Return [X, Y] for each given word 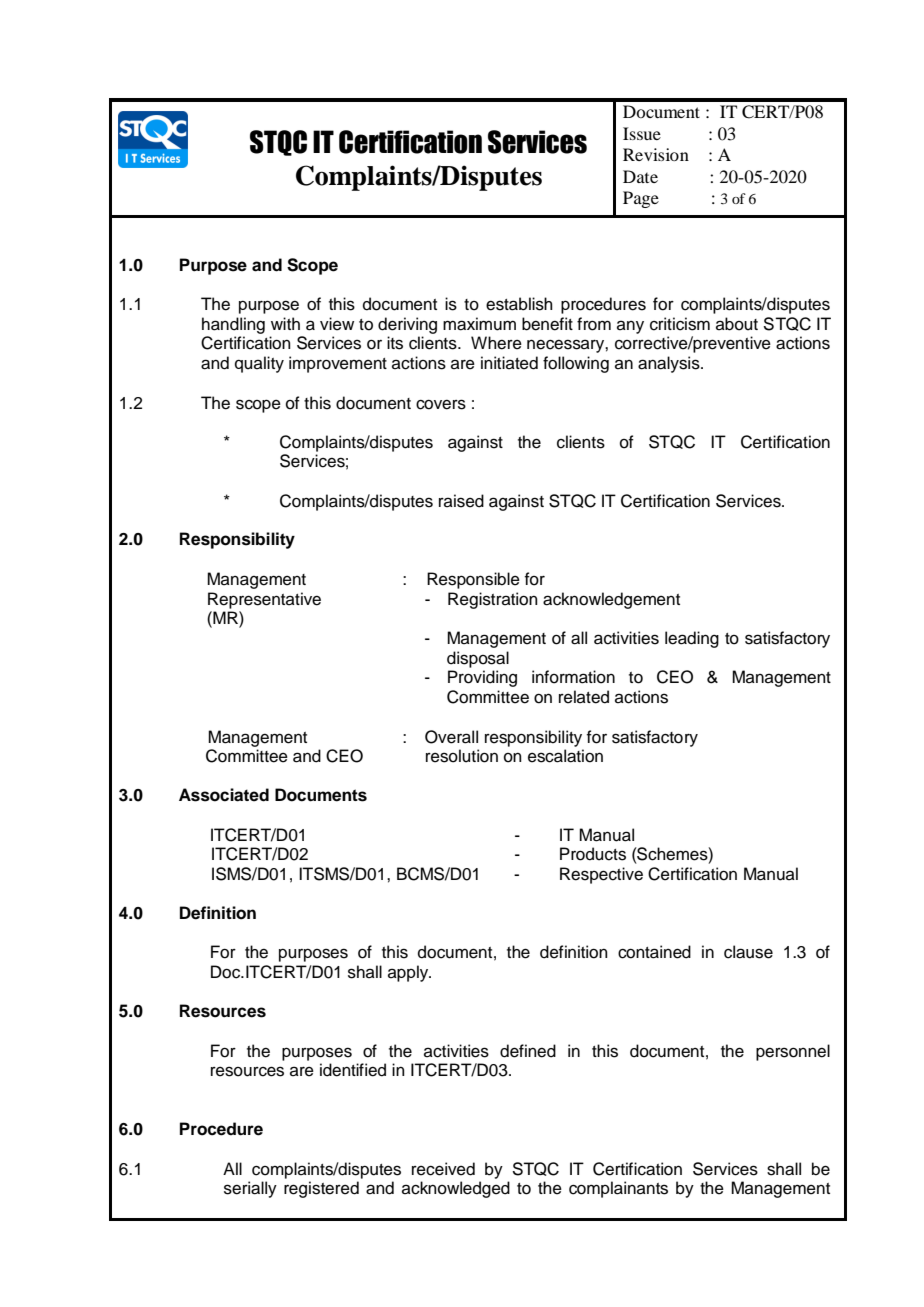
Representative [264, 600]
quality [259, 364]
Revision [656, 154]
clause [748, 952]
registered [321, 1189]
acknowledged [456, 1189]
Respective [601, 875]
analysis [670, 364]
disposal [478, 659]
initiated [509, 363]
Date [640, 176]
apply [409, 973]
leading [692, 639]
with [285, 323]
